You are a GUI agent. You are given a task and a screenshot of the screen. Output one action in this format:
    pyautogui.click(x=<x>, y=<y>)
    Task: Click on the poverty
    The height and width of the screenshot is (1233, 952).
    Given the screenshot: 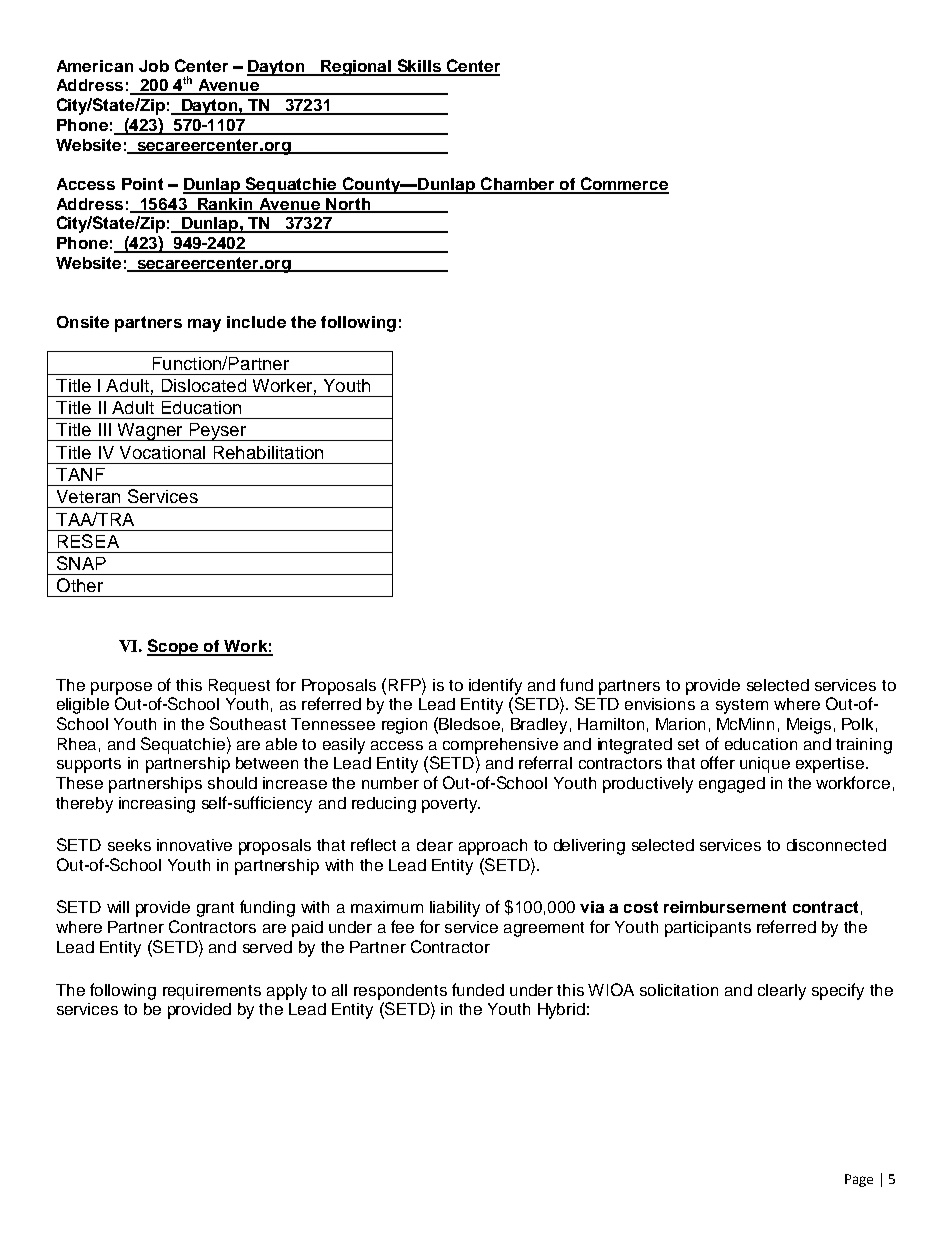 What is the action you would take?
    pyautogui.click(x=451, y=805)
